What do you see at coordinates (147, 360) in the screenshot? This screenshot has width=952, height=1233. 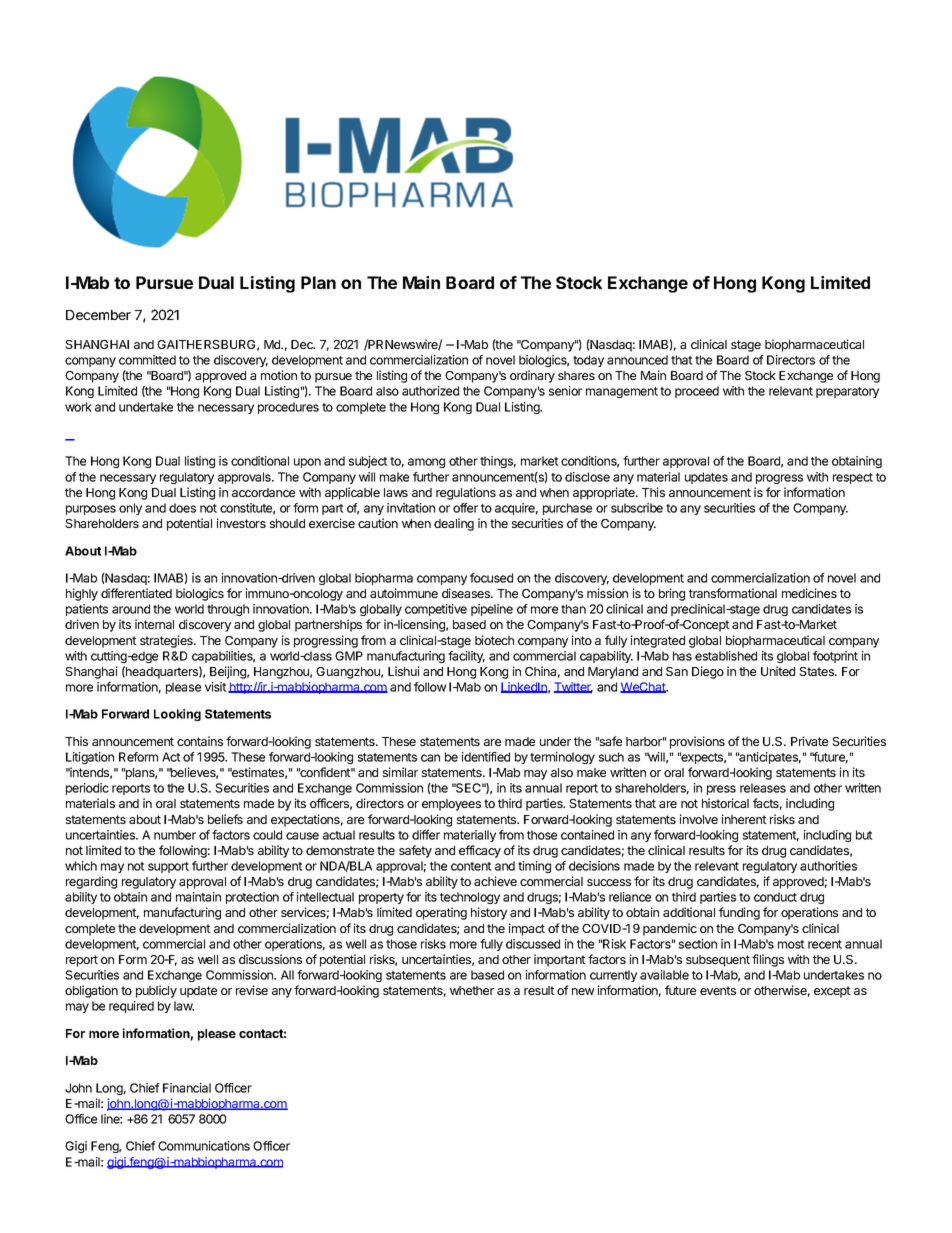 I see `committed` at bounding box center [147, 360].
